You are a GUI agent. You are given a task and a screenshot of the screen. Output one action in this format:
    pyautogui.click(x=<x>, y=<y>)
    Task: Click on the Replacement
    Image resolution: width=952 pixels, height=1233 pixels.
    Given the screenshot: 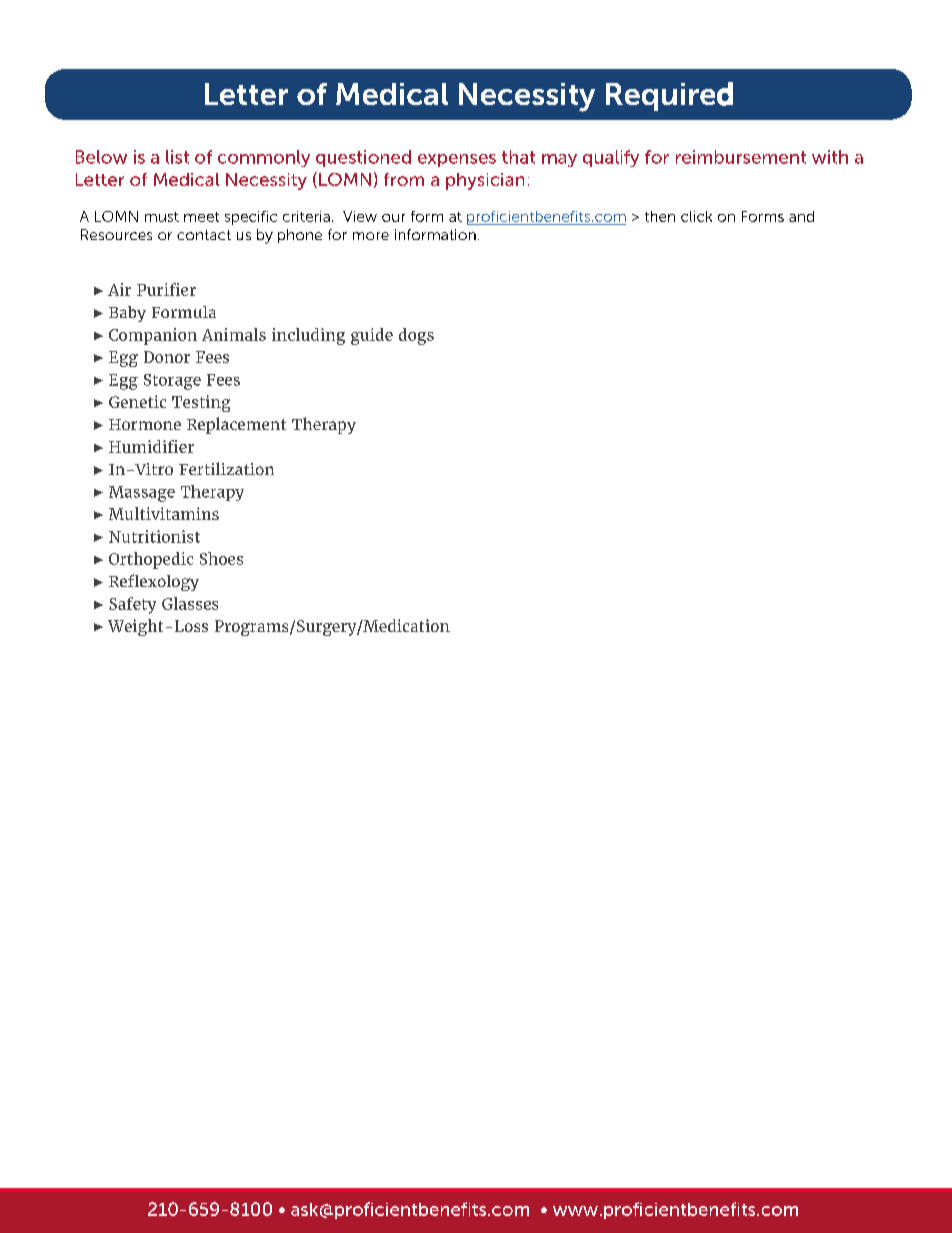 What is the action you would take?
    pyautogui.click(x=236, y=425)
